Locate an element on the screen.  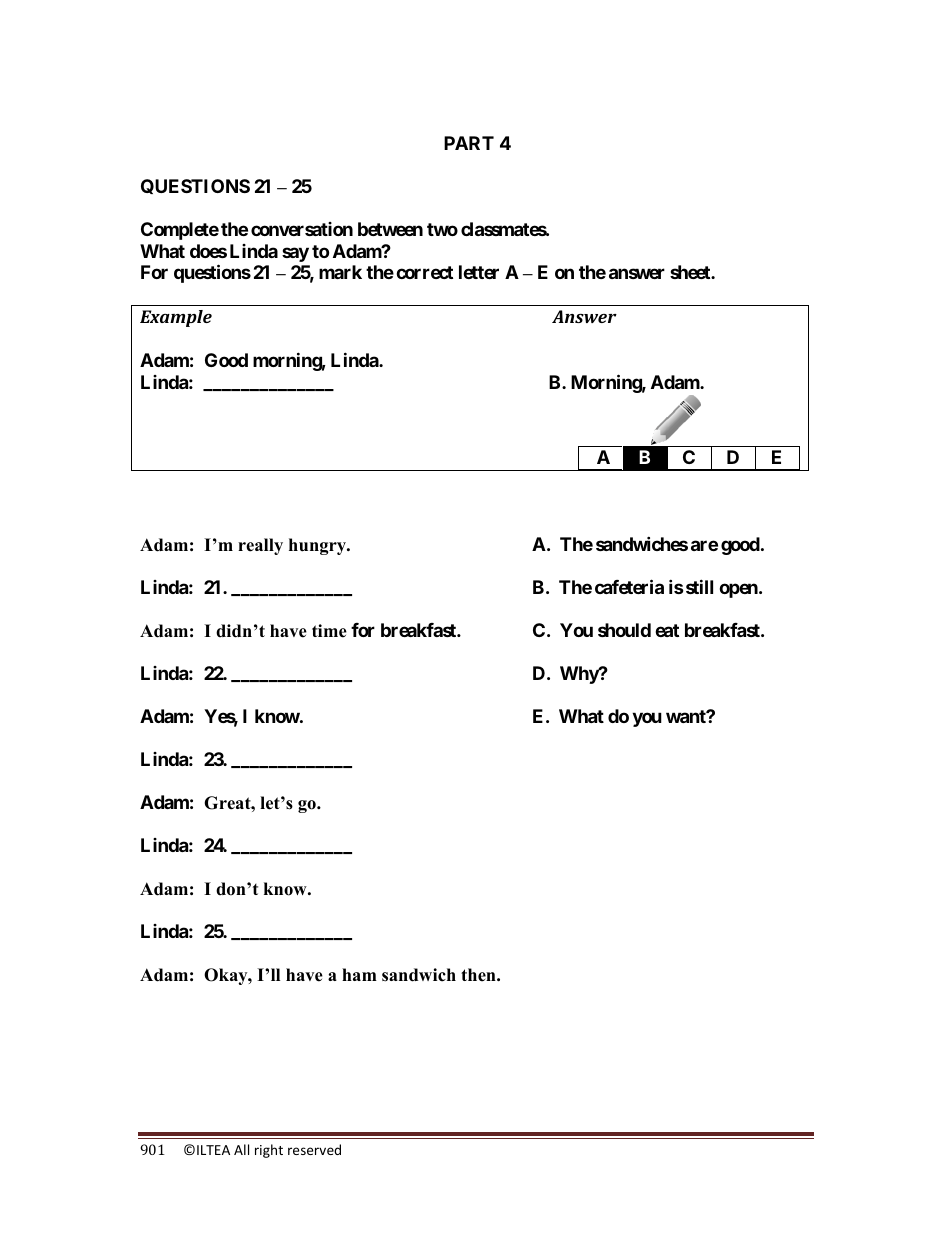
right is located at coordinates (269, 1151).
